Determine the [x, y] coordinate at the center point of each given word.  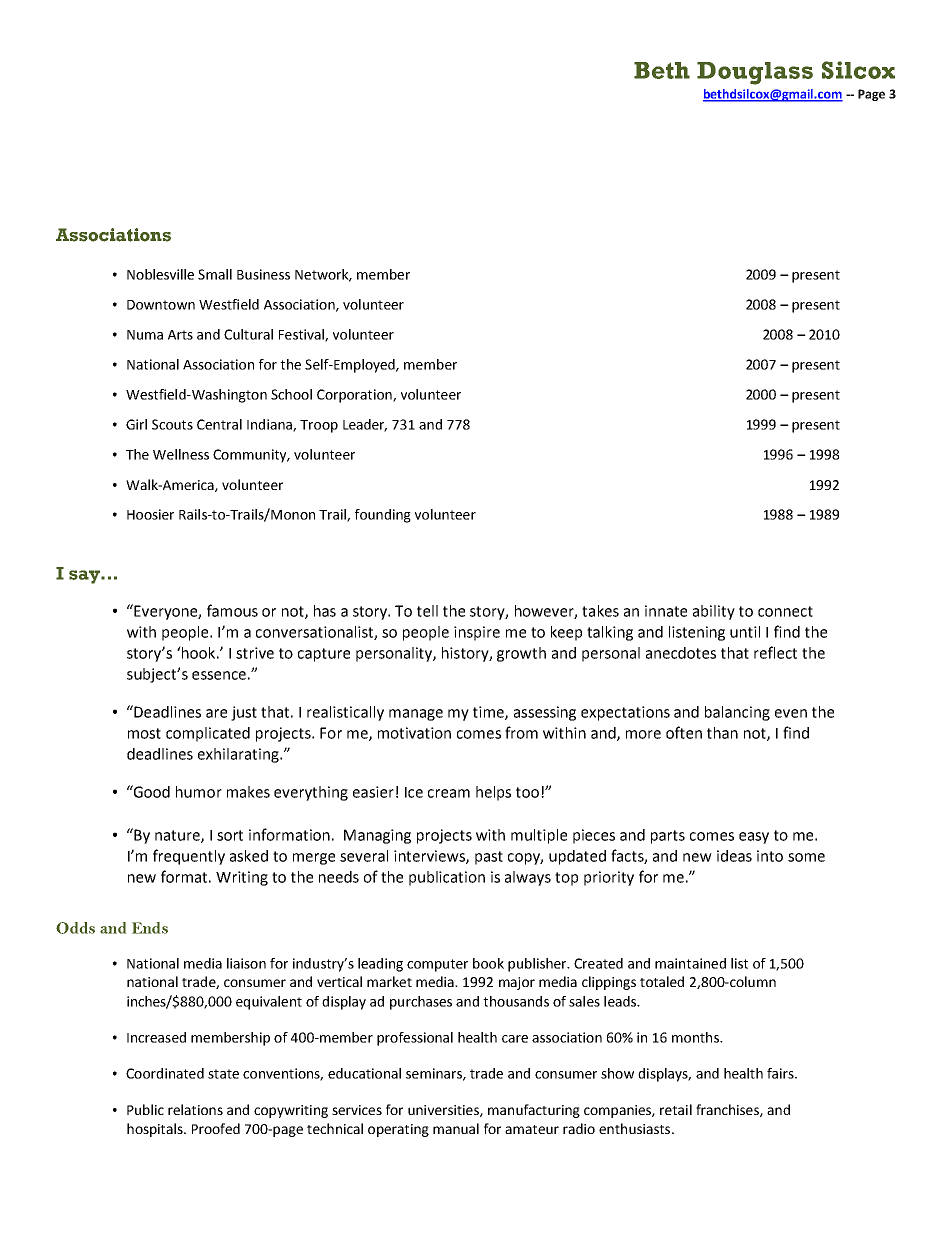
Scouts [172, 424]
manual [456, 1128]
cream [449, 793]
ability [714, 612]
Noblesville [160, 274]
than [722, 733]
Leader [365, 425]
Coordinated [165, 1073]
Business [263, 274]
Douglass [755, 73]
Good [151, 791]
